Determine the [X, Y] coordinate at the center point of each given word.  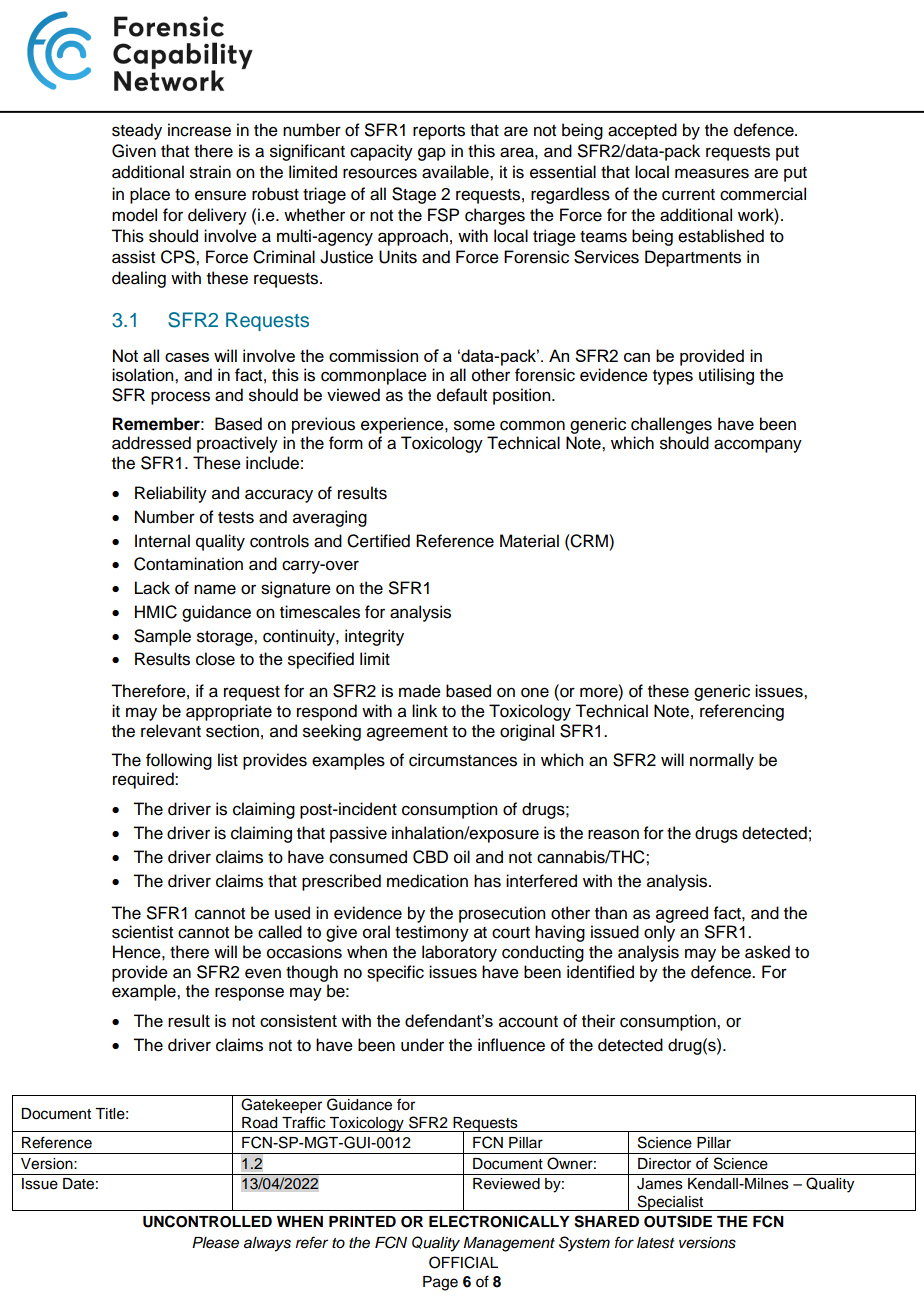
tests [236, 518]
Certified [378, 541]
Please [215, 1243]
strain [210, 172]
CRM [589, 541]
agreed [682, 914]
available [456, 172]
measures [712, 173]
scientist [142, 932]
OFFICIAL [463, 1262]
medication [427, 881]
